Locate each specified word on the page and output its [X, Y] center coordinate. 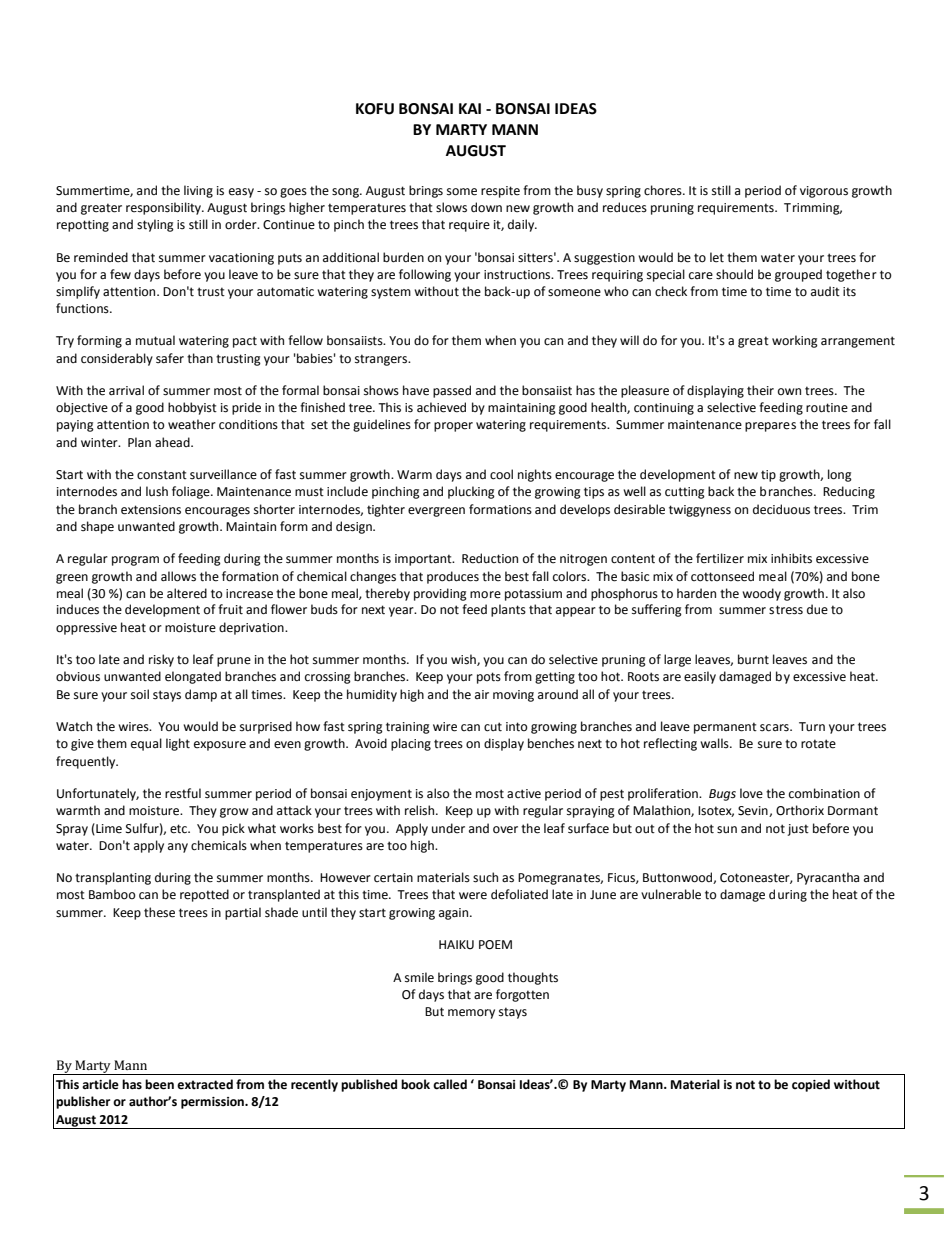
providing [440, 594]
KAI [470, 108]
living [198, 191]
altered [187, 593]
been [159, 1084]
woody [761, 594]
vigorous [824, 192]
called [450, 1084]
